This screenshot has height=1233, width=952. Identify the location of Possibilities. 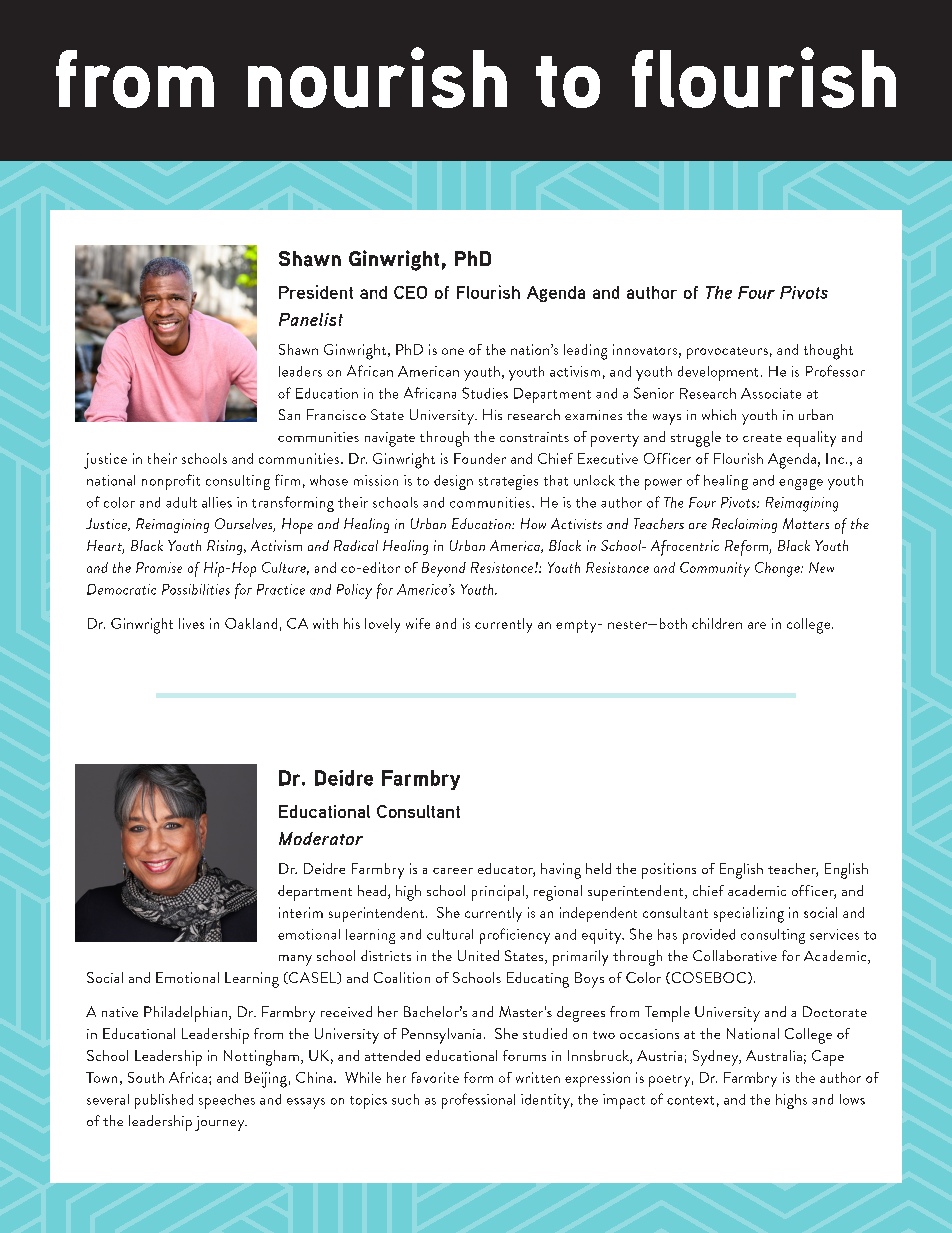
(196, 589).
